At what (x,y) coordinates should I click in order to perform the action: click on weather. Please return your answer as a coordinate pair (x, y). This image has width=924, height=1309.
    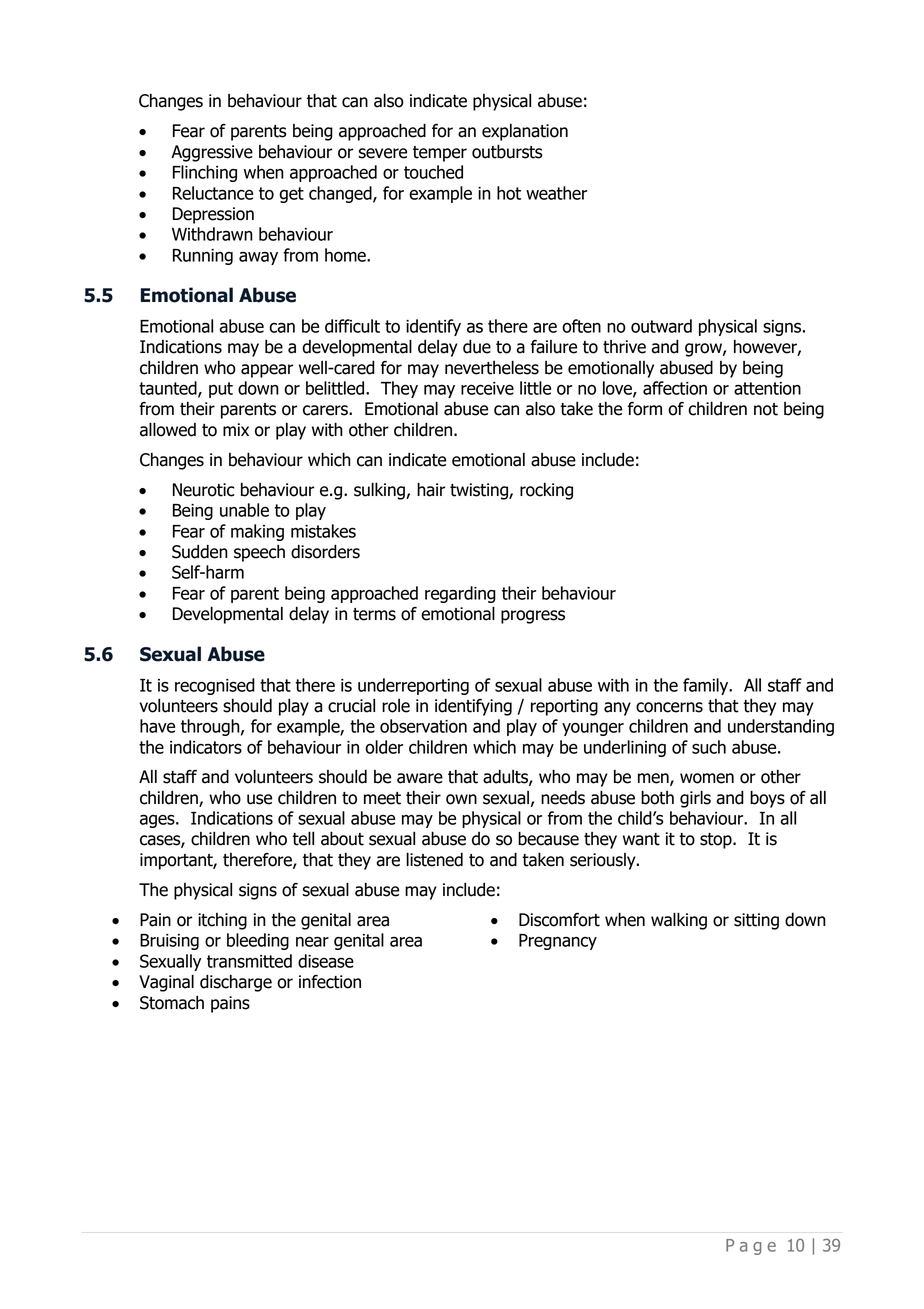
    Looking at the image, I should click on (556, 193).
